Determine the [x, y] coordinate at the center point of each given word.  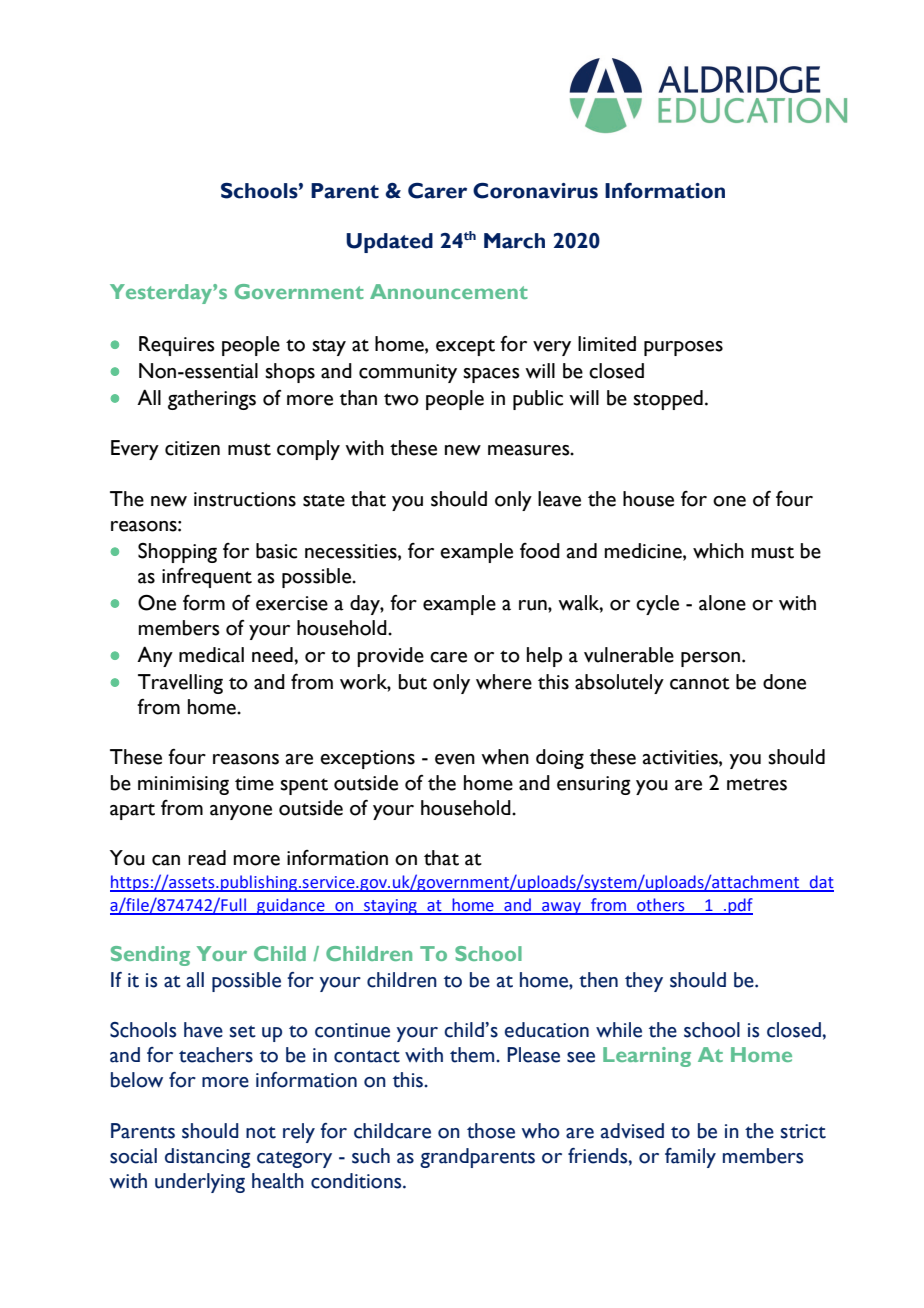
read [207, 858]
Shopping [177, 553]
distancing [207, 1158]
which [718, 551]
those [491, 1131]
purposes [683, 348]
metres [757, 784]
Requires [177, 346]
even [455, 759]
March [514, 241]
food [540, 551]
